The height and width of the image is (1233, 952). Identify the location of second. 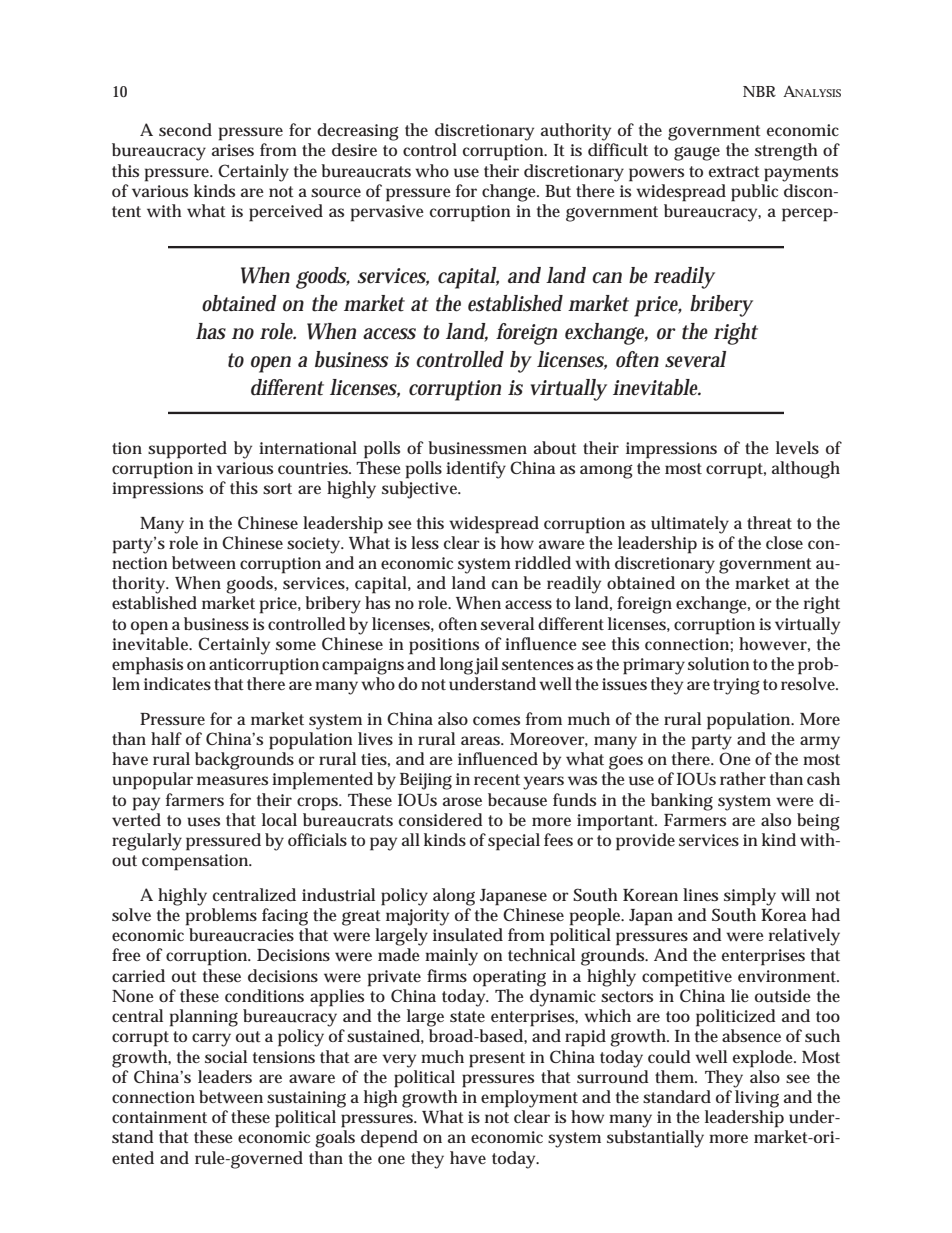
(185, 129).
